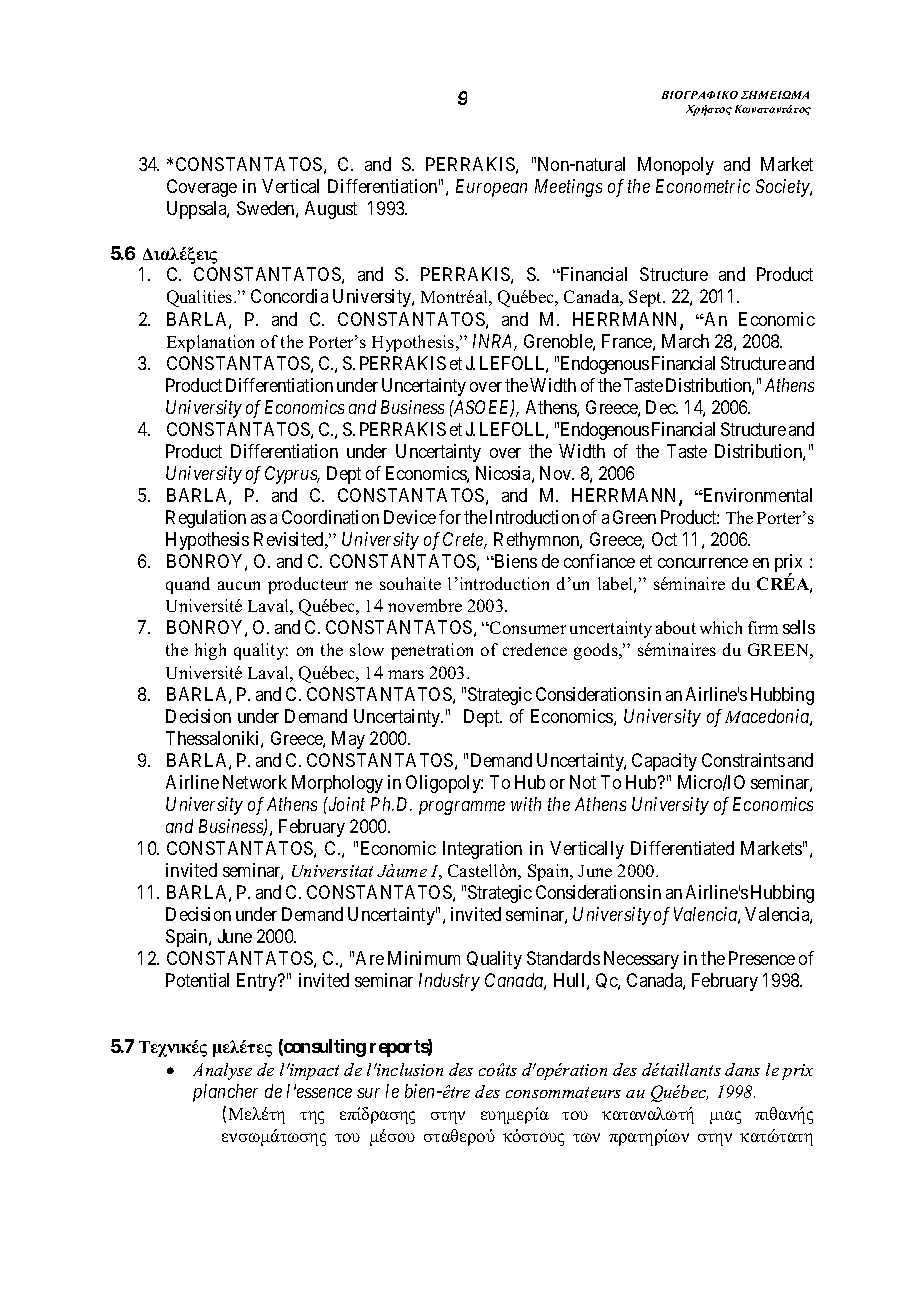 The height and width of the document is (1308, 924). I want to click on dans, so click(742, 1069).
